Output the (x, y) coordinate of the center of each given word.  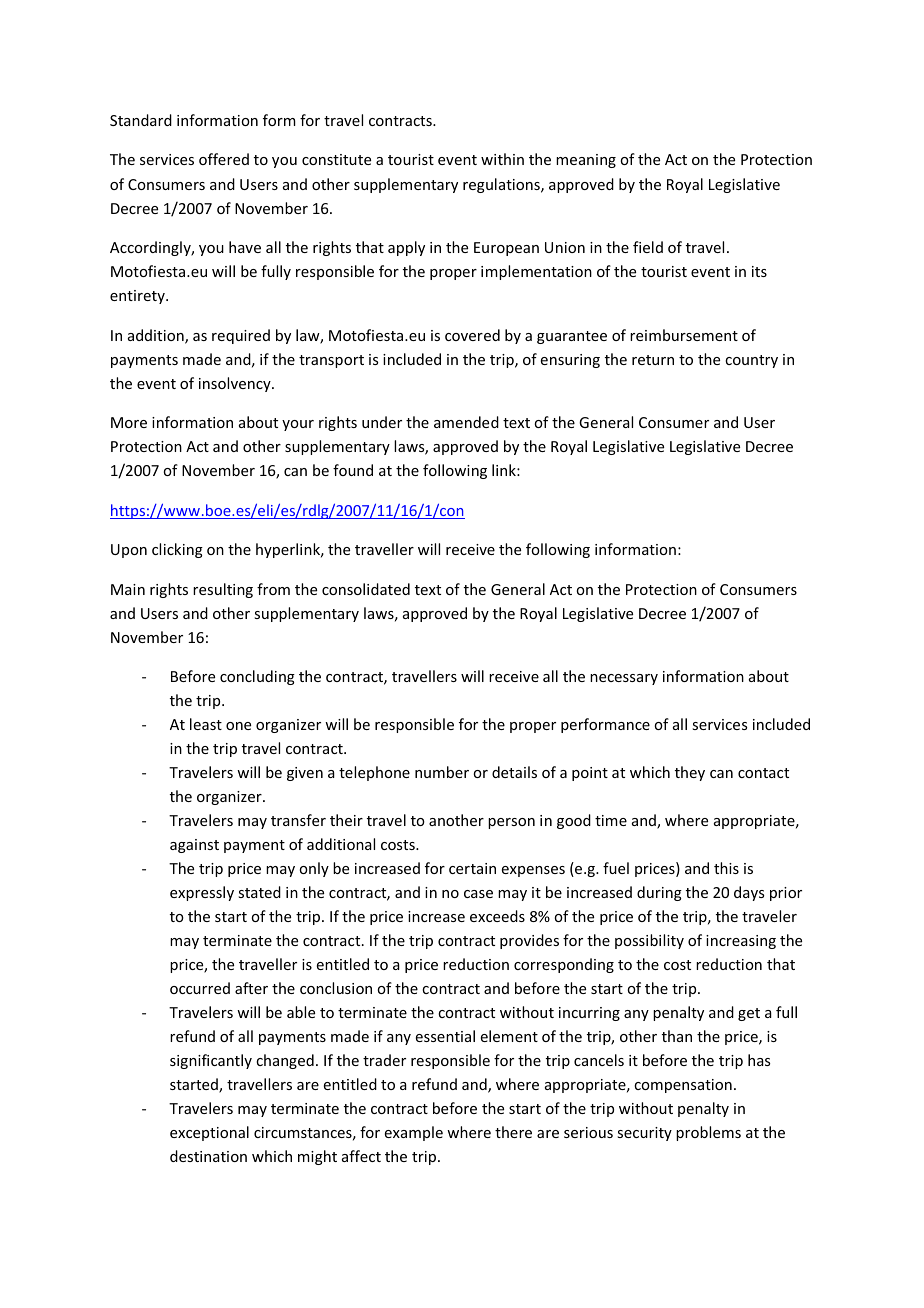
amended (466, 422)
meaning (586, 161)
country (751, 361)
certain (472, 868)
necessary (624, 679)
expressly (202, 893)
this (726, 868)
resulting (223, 590)
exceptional (209, 1133)
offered (224, 159)
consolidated (366, 589)
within (502, 159)
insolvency (236, 384)
